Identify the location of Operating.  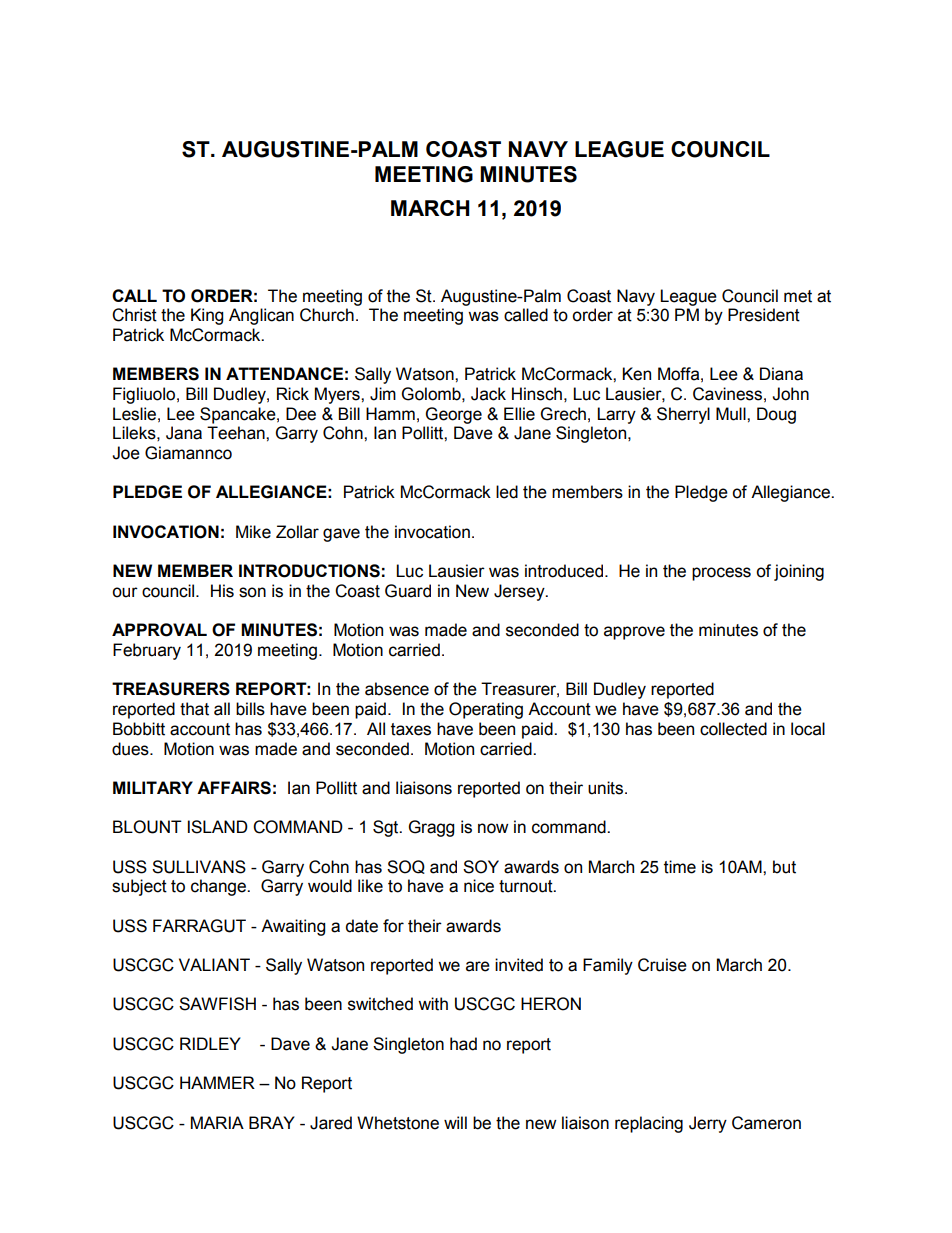
(486, 710).
